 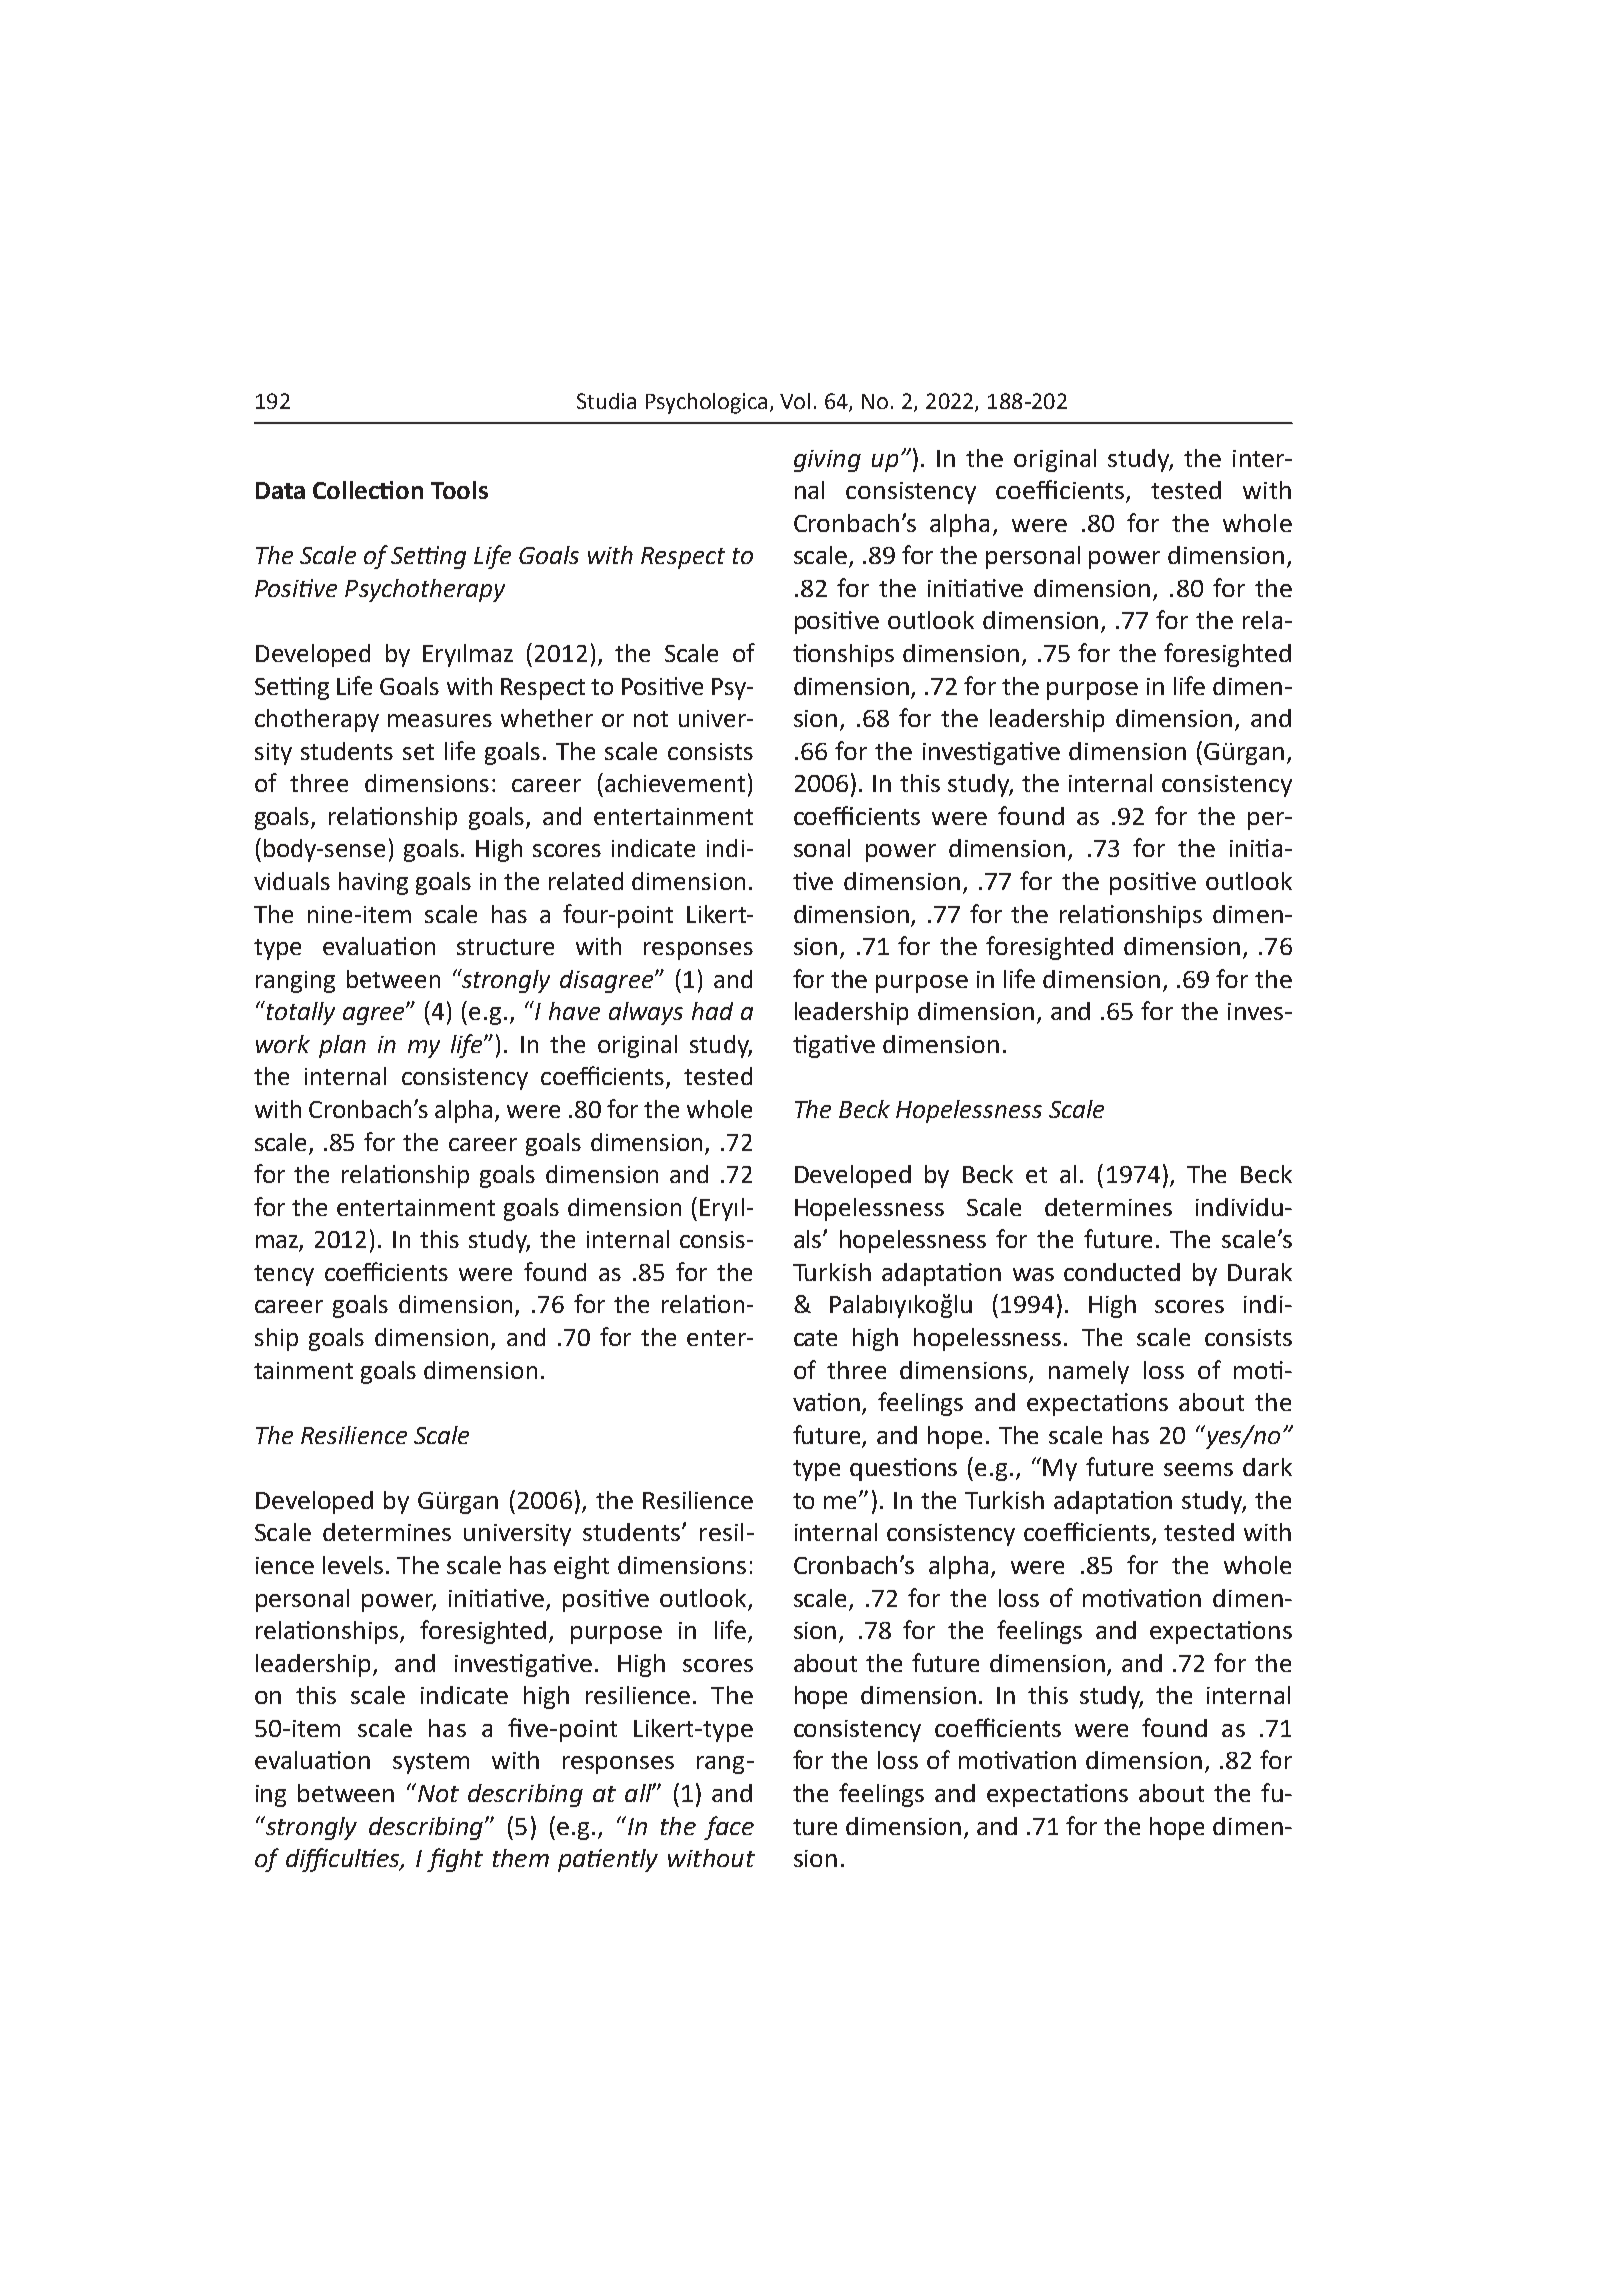 What do you see at coordinates (729, 1828) in the screenshot?
I see `face` at bounding box center [729, 1828].
